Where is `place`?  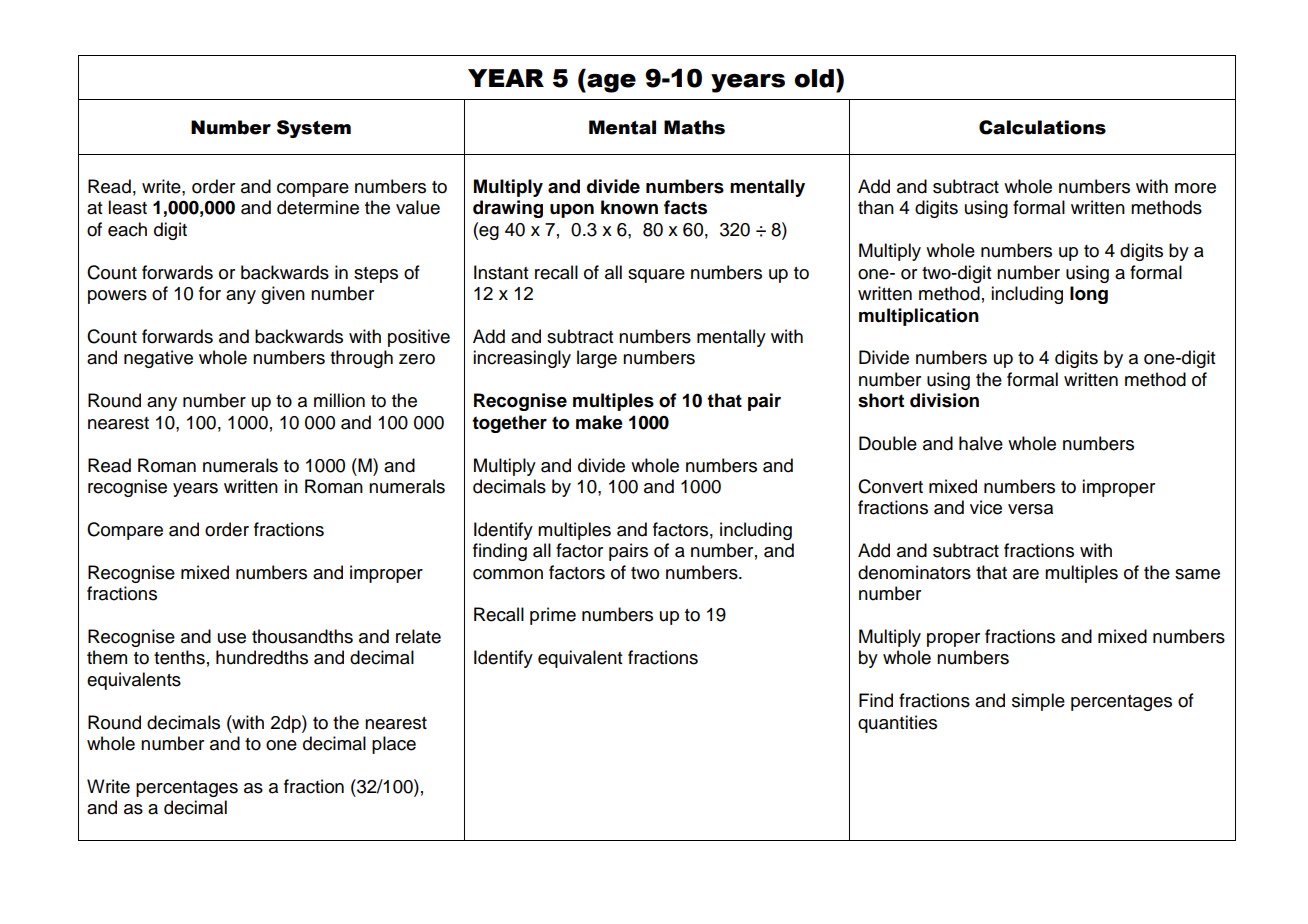 place is located at coordinates (394, 745).
